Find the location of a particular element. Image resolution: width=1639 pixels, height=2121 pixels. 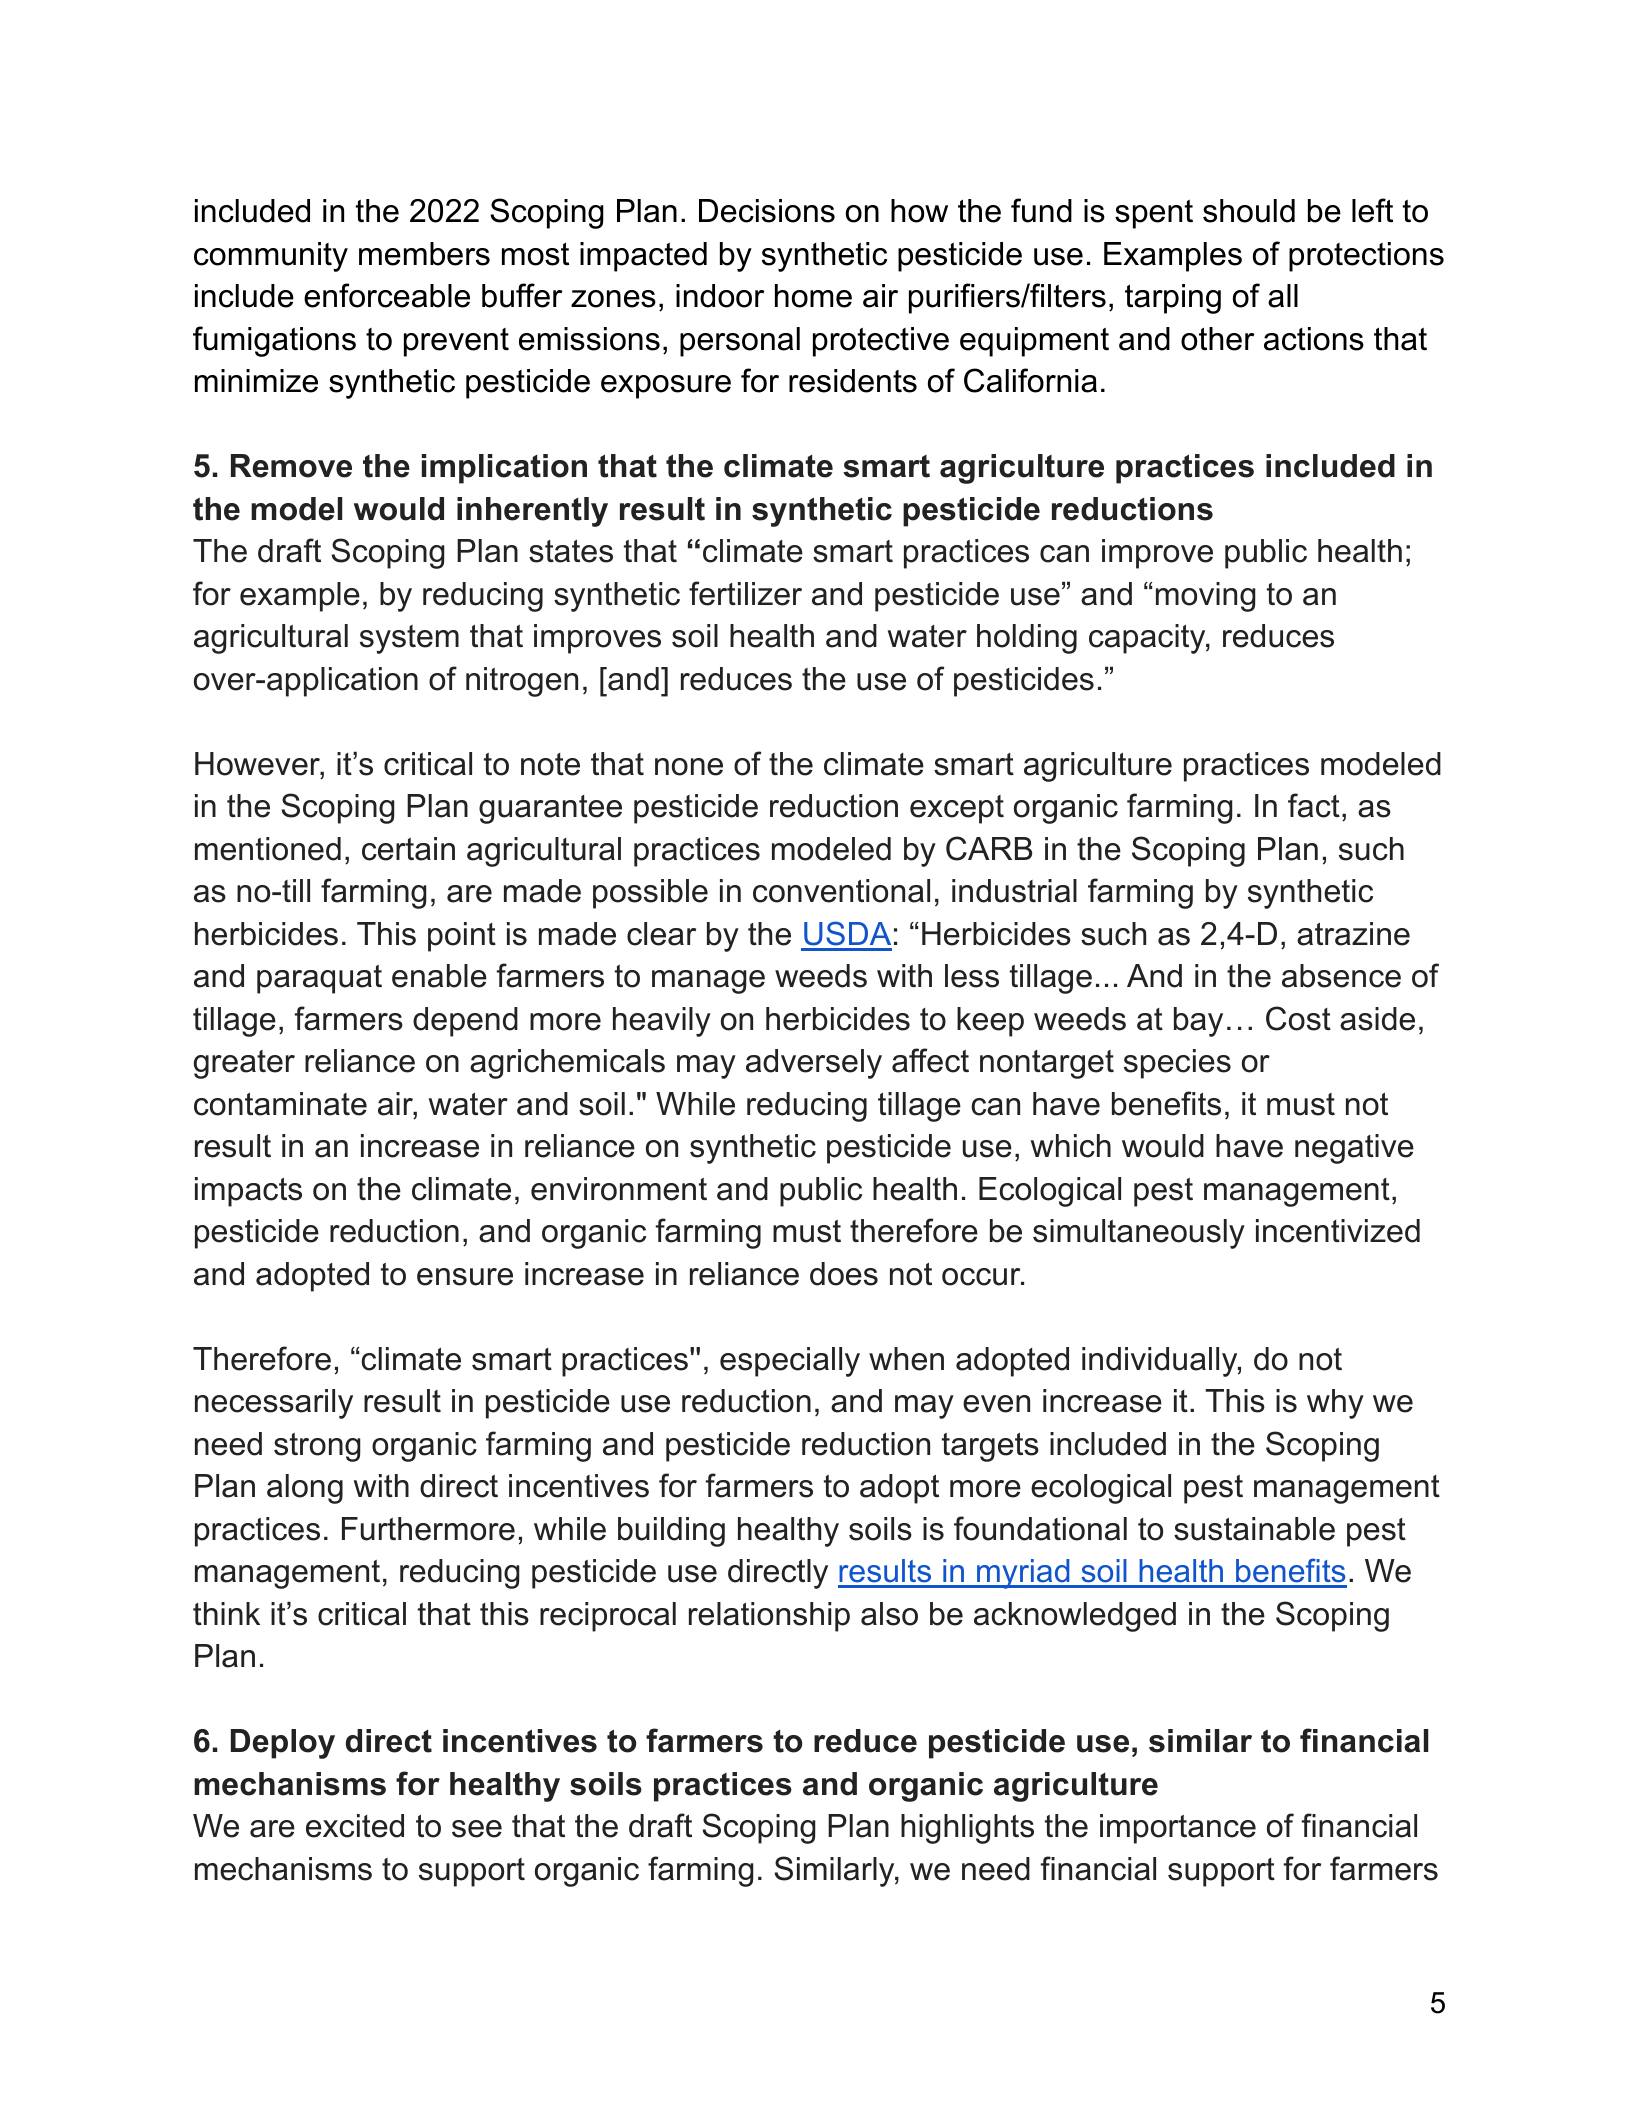

fact is located at coordinates (1314, 805).
